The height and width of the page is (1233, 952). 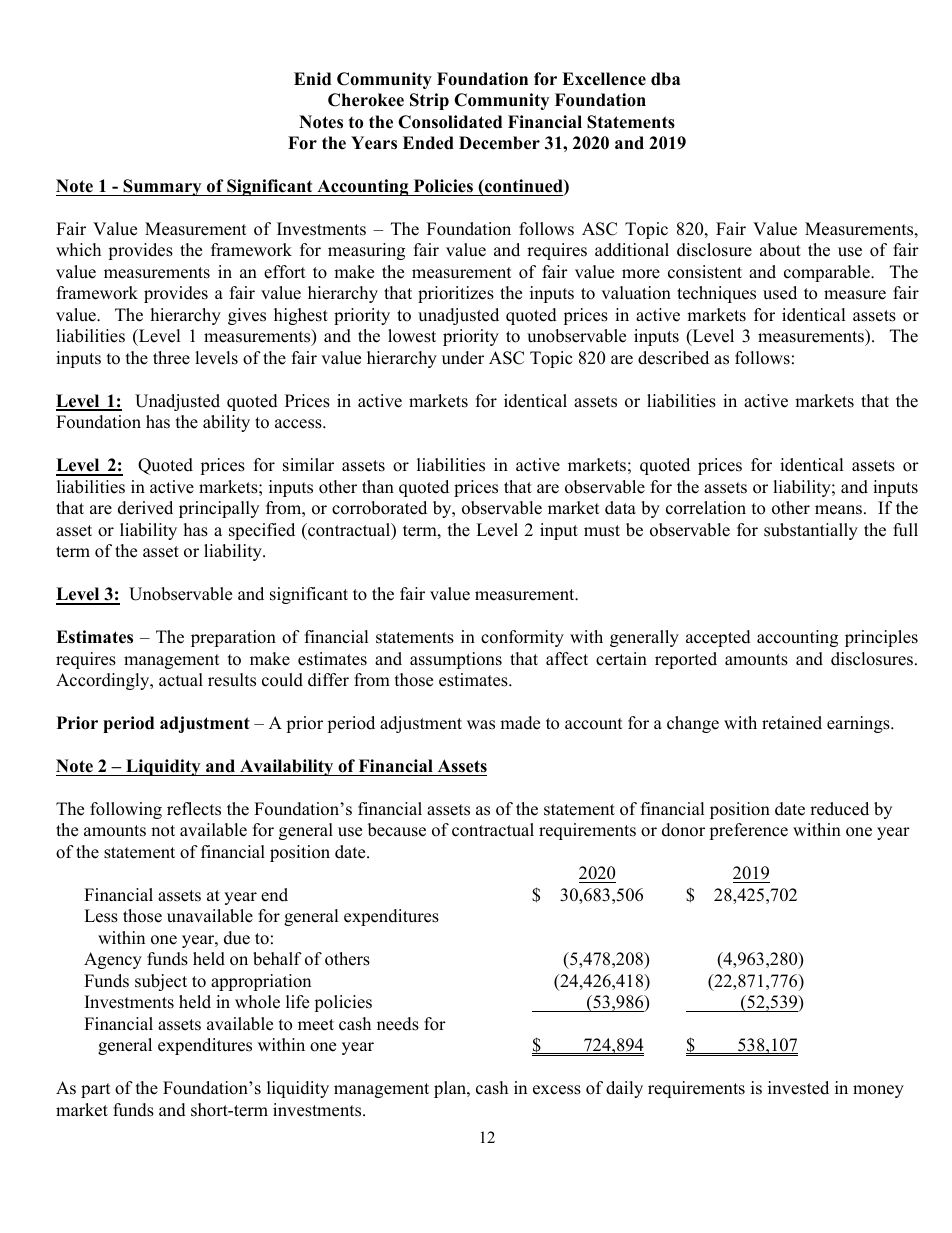 What do you see at coordinates (145, 508) in the page?
I see `derived` at bounding box center [145, 508].
